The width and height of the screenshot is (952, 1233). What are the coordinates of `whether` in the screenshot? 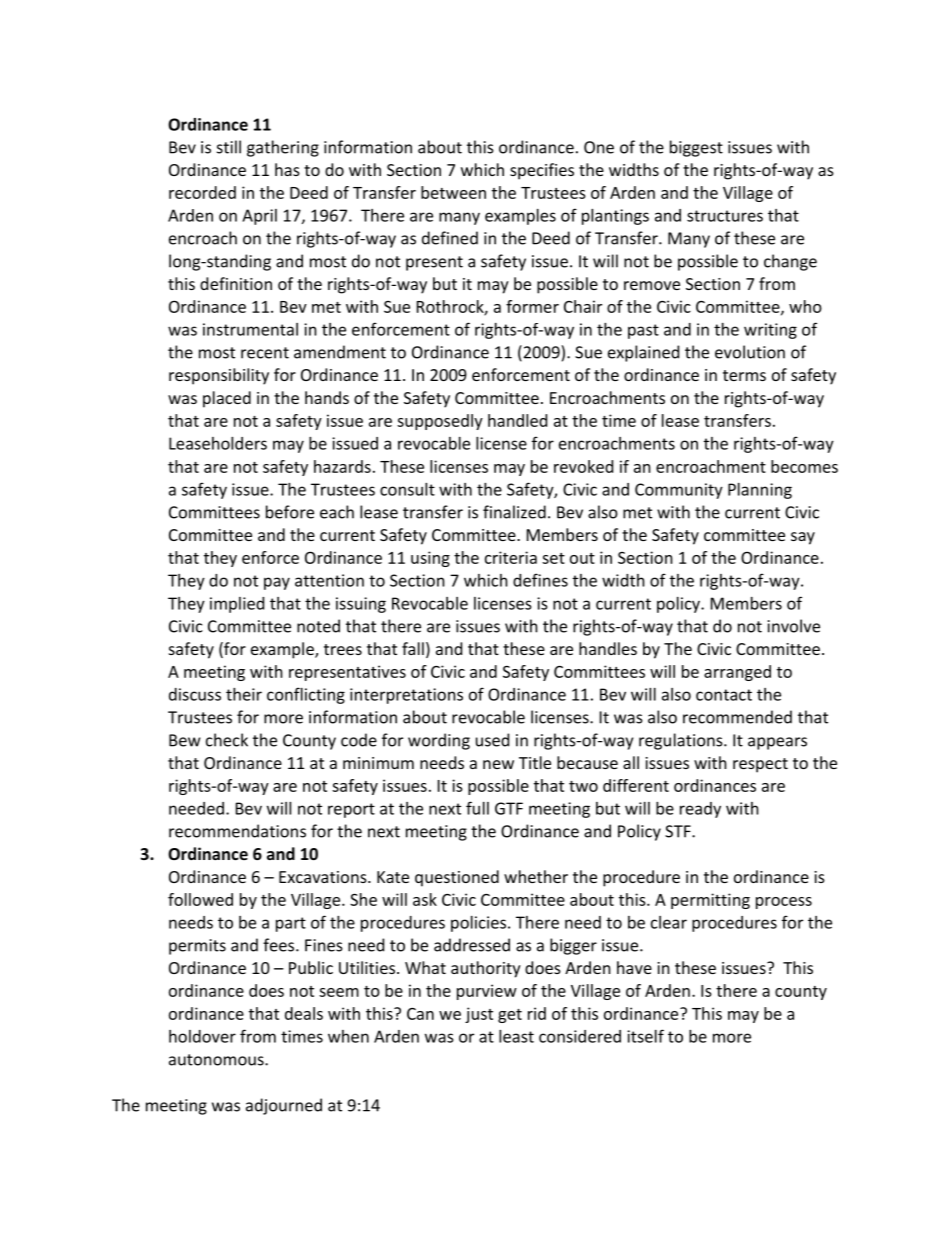 It's located at (536, 876).
